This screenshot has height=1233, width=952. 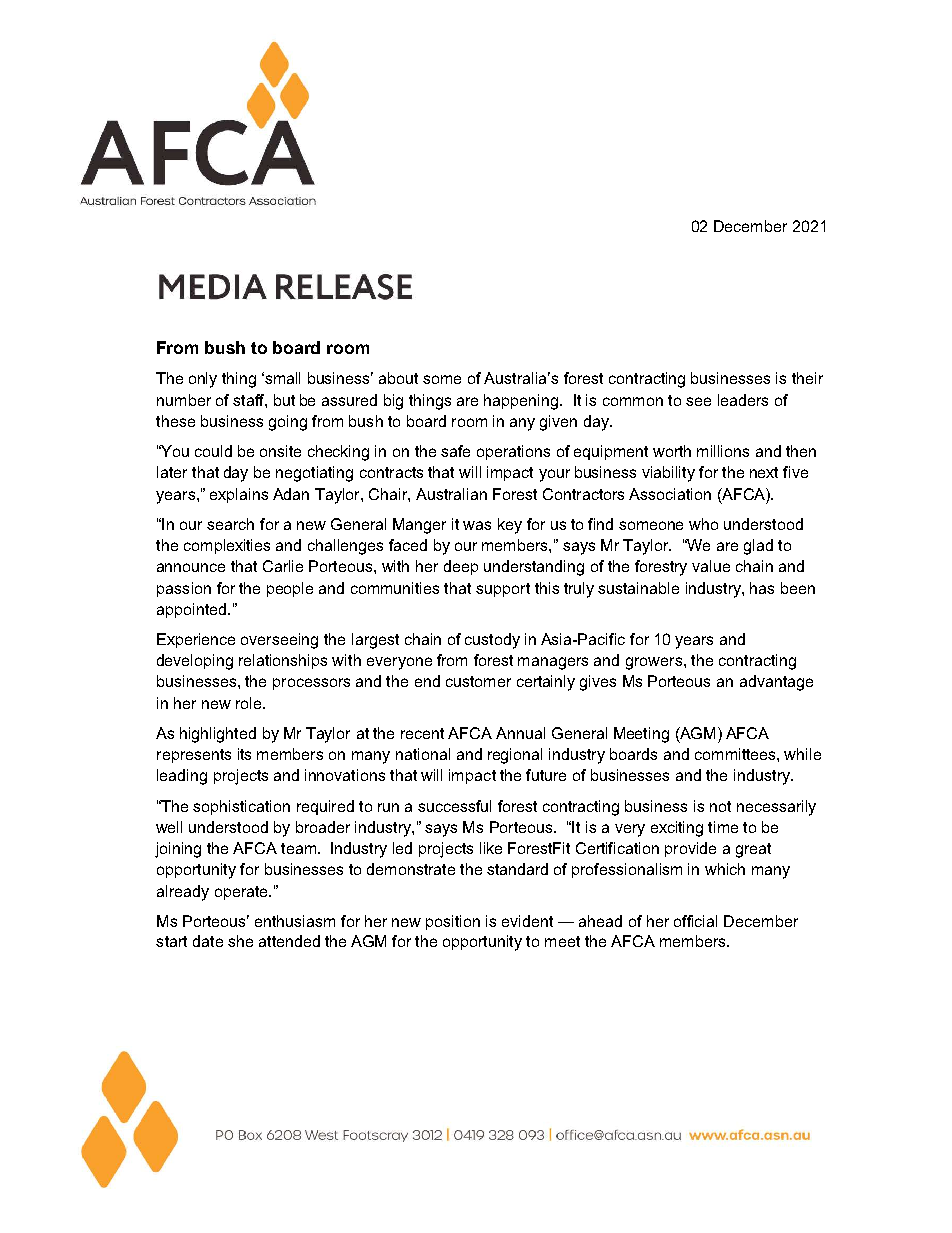 I want to click on custody, so click(x=492, y=641).
